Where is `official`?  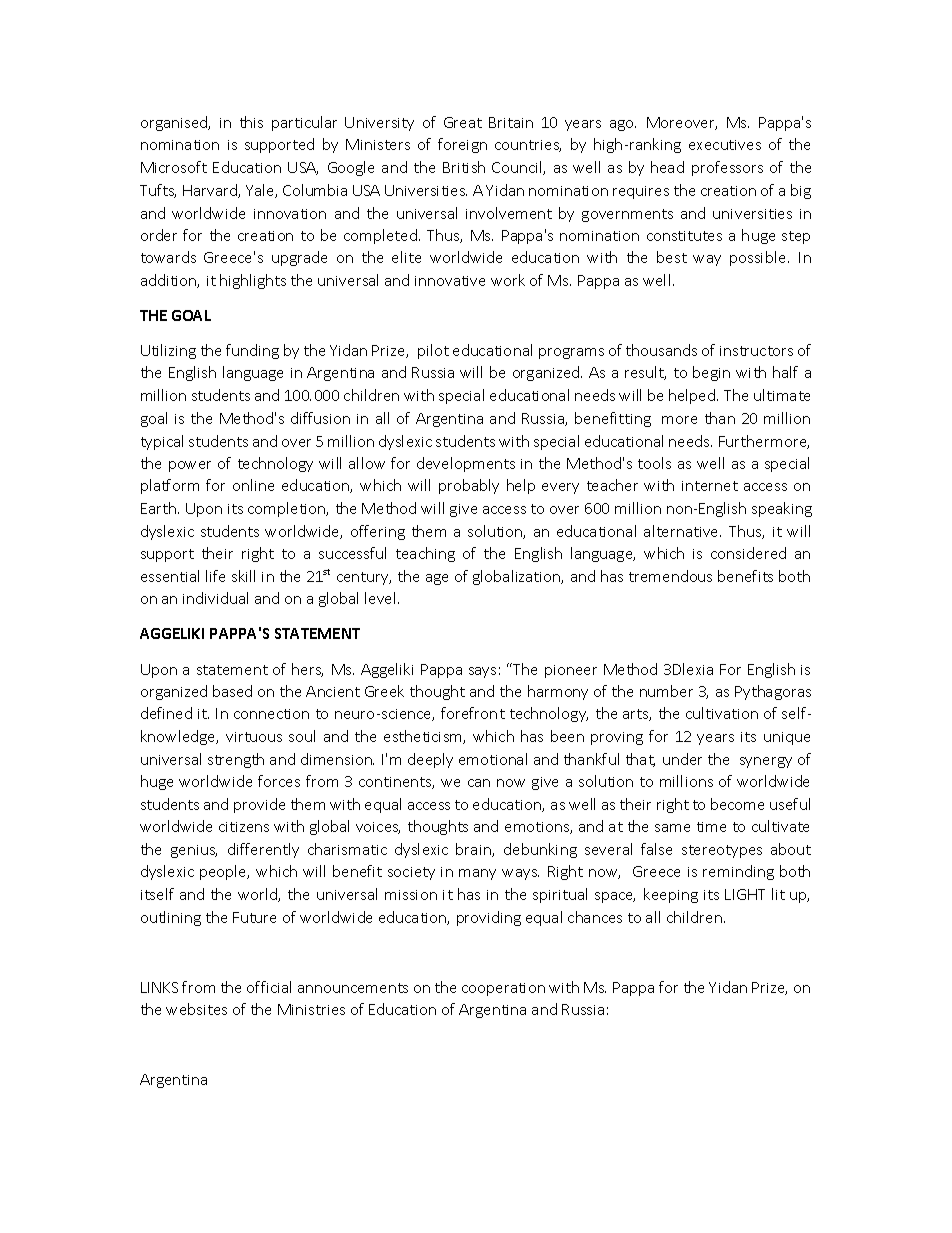 official is located at coordinates (269, 987).
